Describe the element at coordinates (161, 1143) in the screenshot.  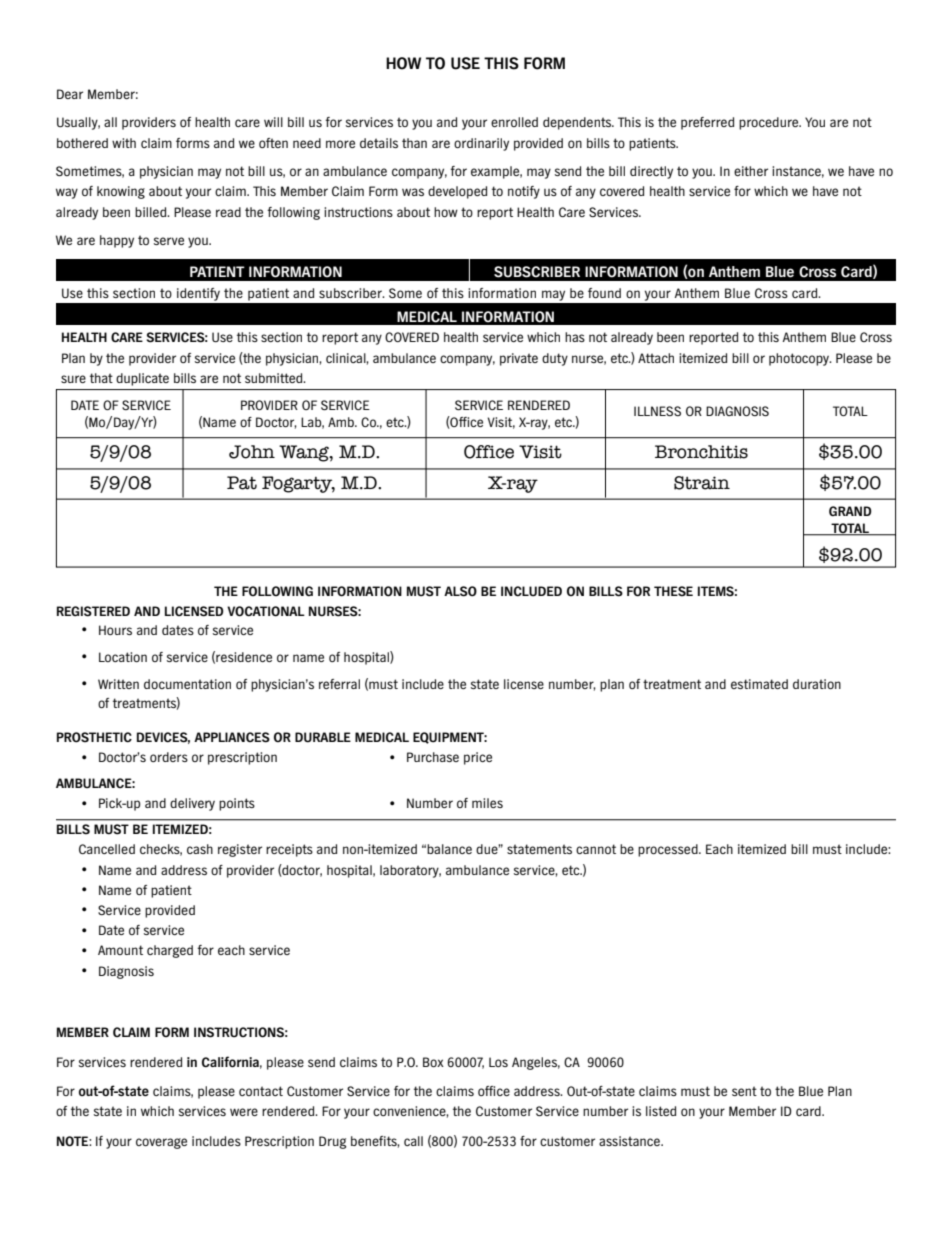
I see `coverage` at that location.
